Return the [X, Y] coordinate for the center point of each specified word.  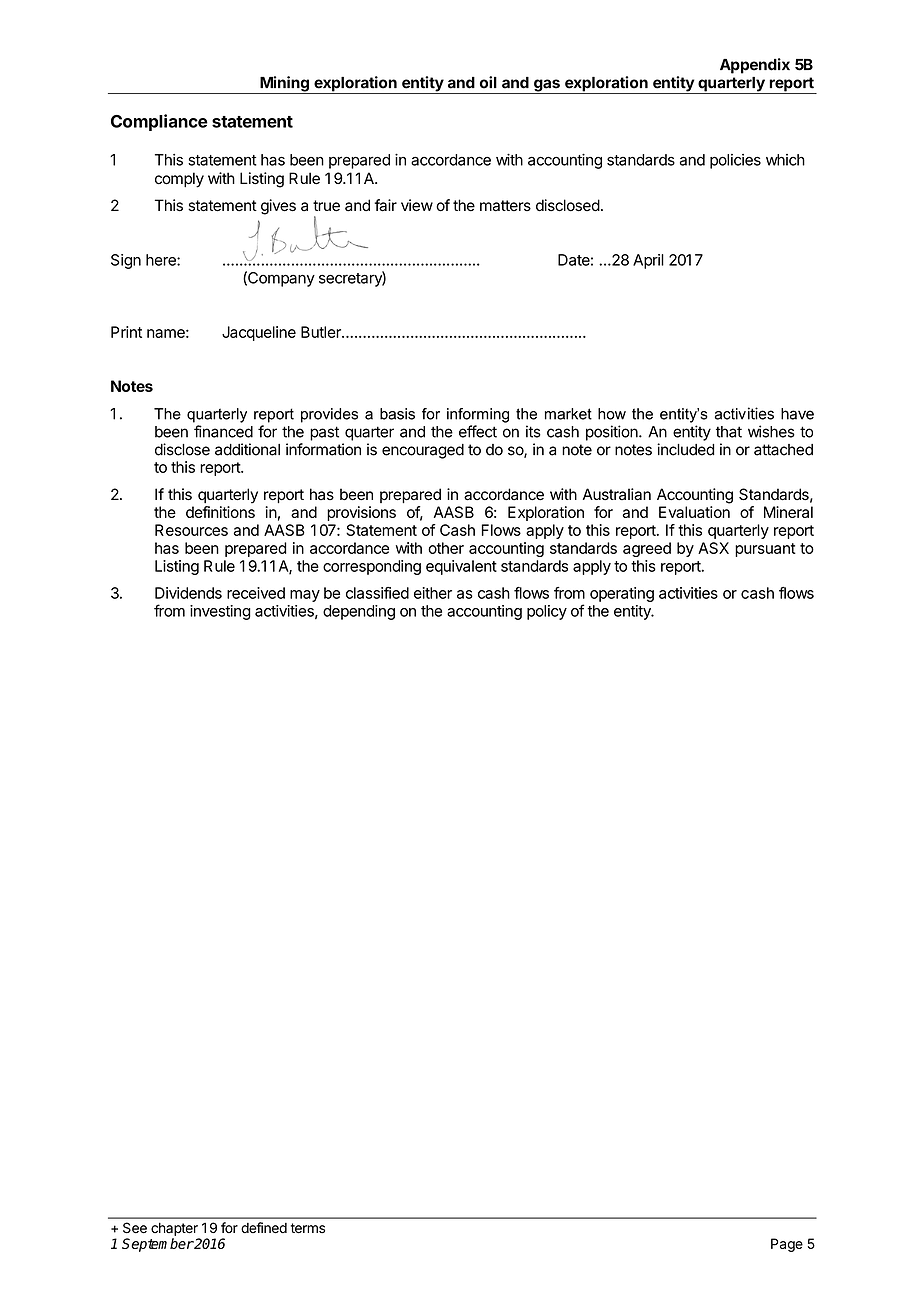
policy [547, 612]
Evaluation [694, 512]
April [648, 261]
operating [622, 594]
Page [787, 1245]
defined [264, 1228]
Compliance [159, 122]
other [446, 548]
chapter [174, 1229]
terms [308, 1228]
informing [478, 415]
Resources [191, 530]
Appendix [755, 66]
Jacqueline [259, 333]
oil [488, 82]
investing [220, 612]
